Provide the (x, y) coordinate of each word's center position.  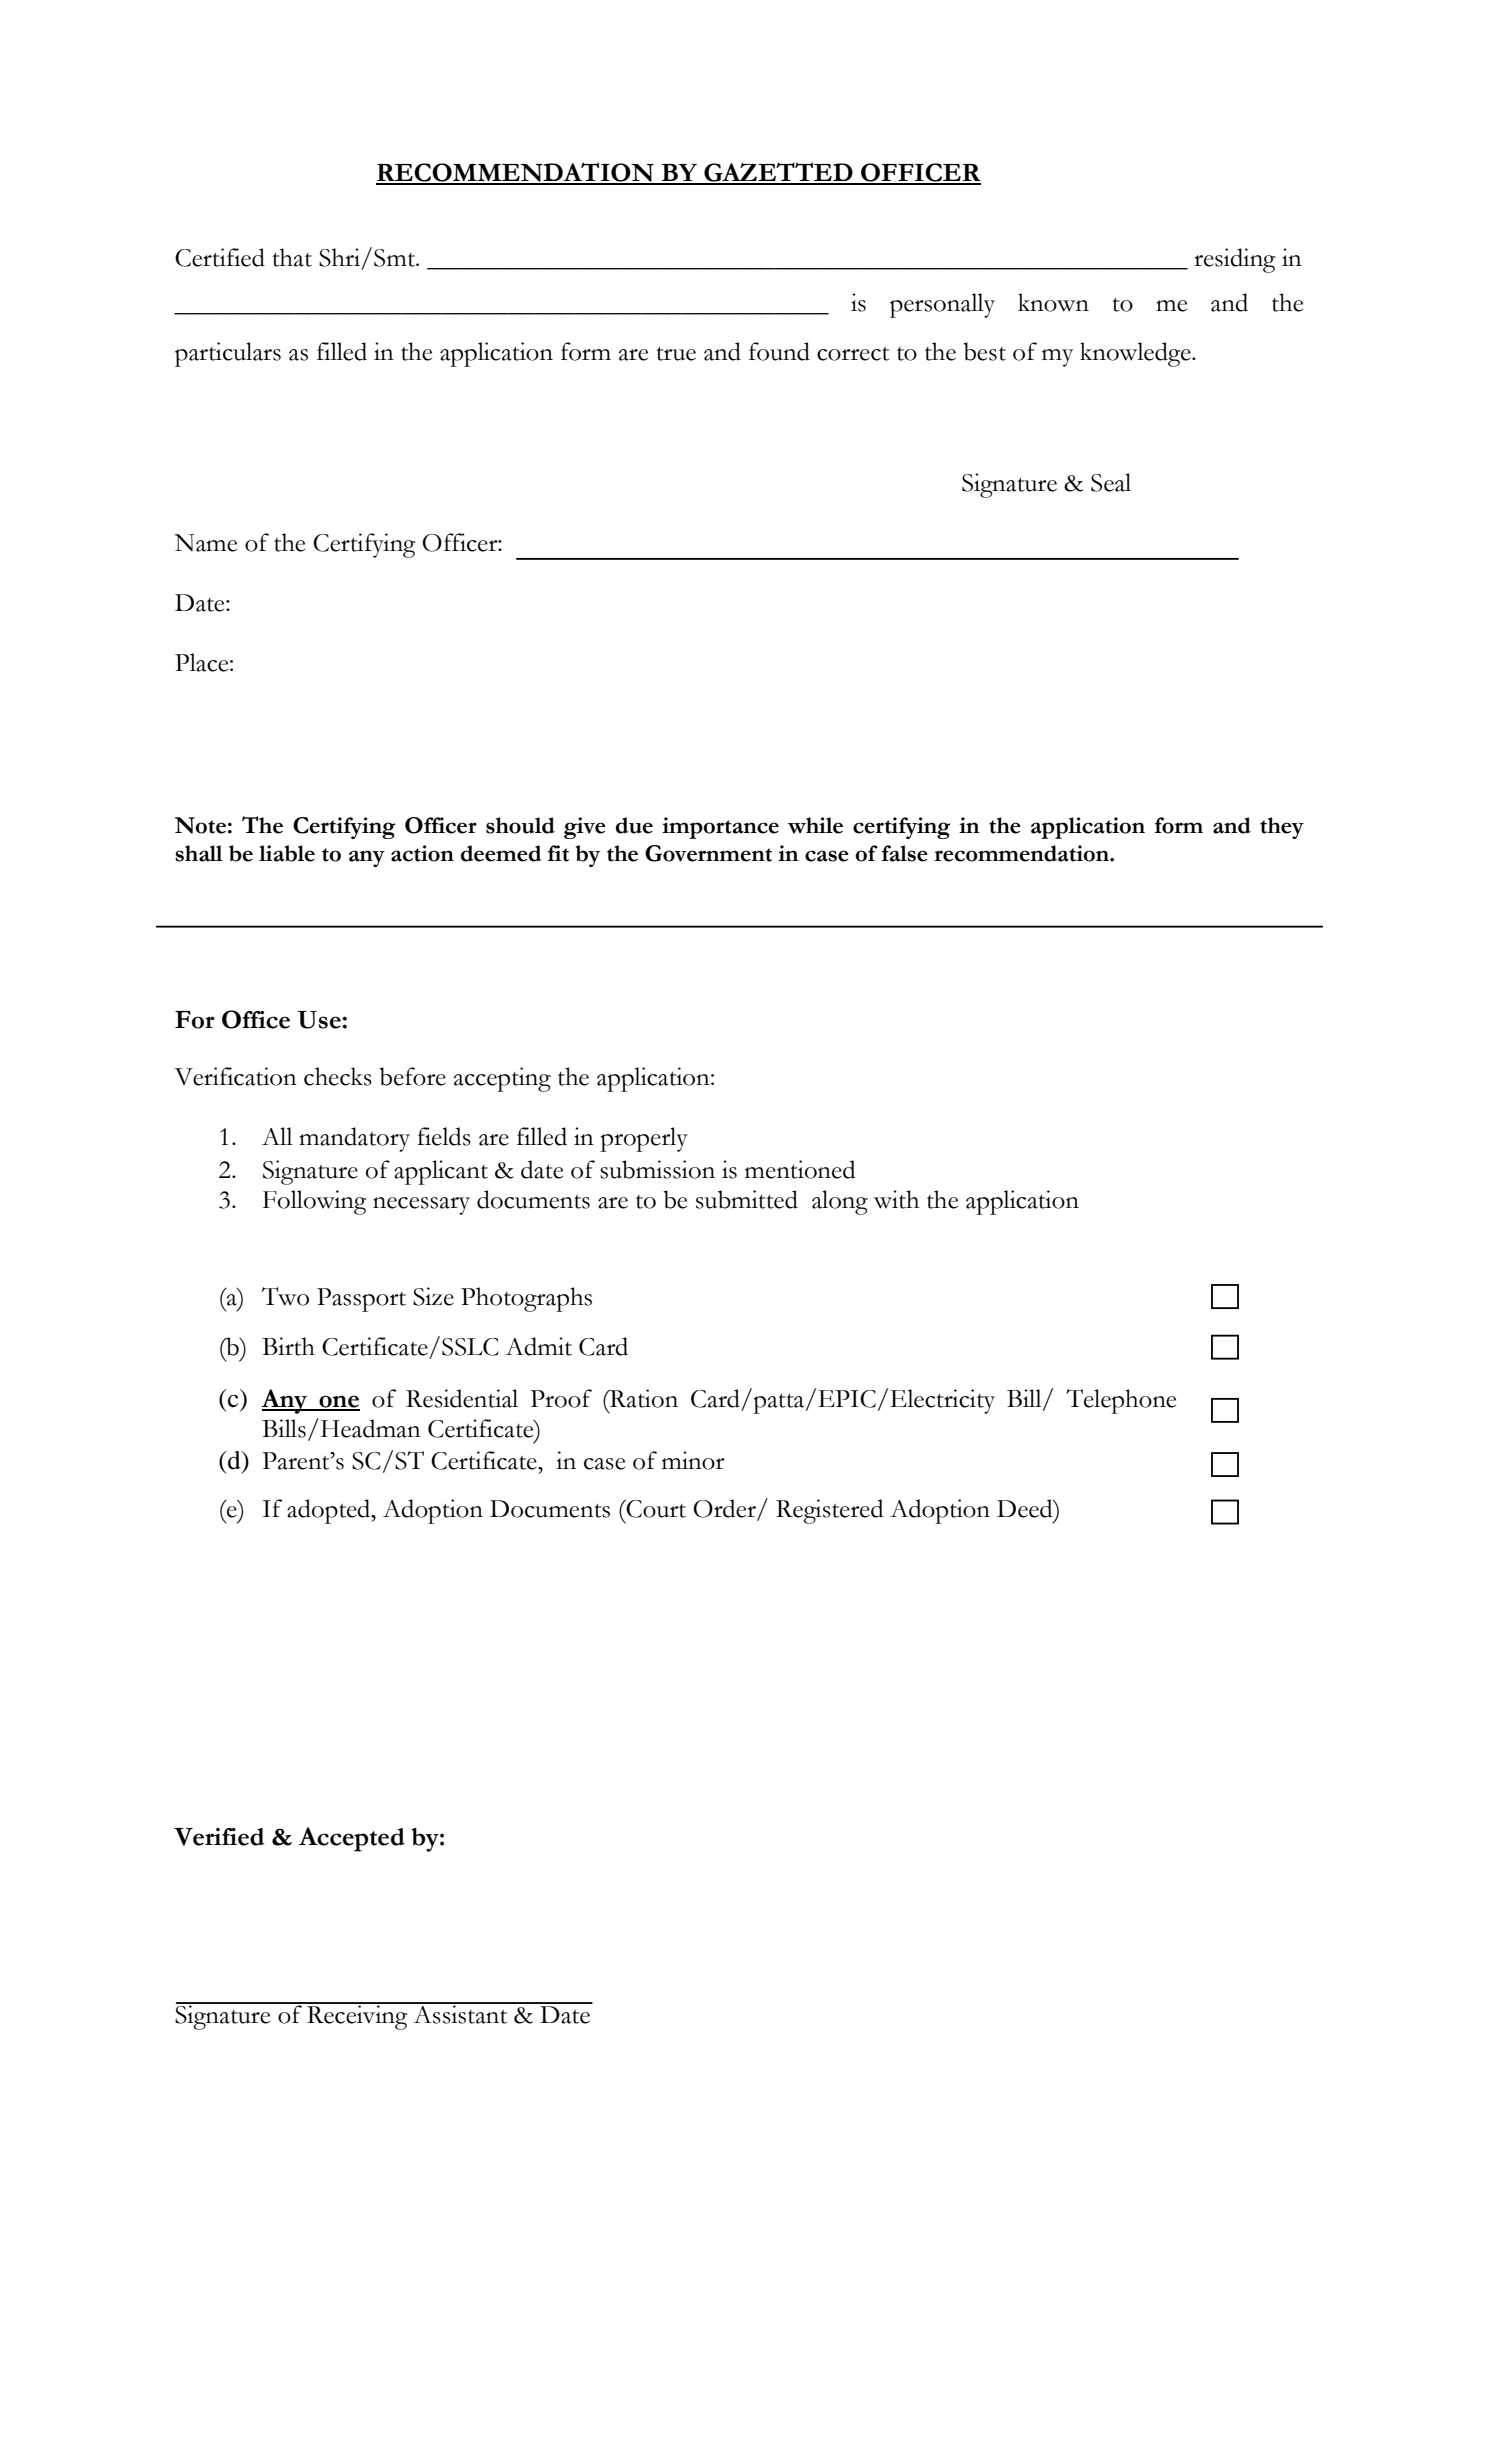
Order (725, 1509)
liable (287, 853)
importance (720, 828)
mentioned (800, 1169)
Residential (462, 1398)
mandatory (354, 1139)
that (292, 257)
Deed (1026, 1508)
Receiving (357, 2016)
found (779, 351)
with (896, 1199)
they (1282, 828)
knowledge (1136, 354)
